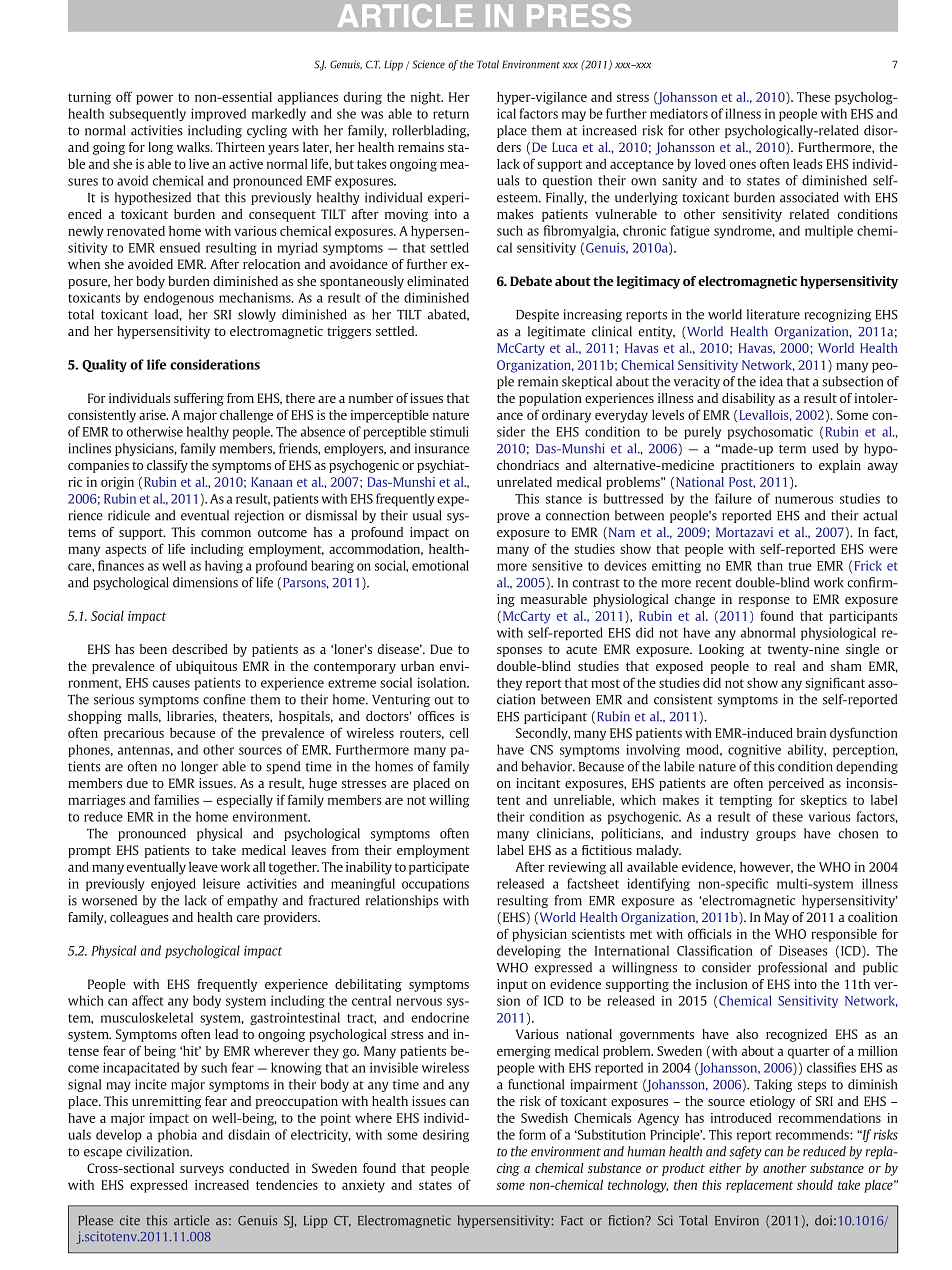 The height and width of the screenshot is (1270, 952). What do you see at coordinates (550, 399) in the screenshot?
I see `population` at bounding box center [550, 399].
